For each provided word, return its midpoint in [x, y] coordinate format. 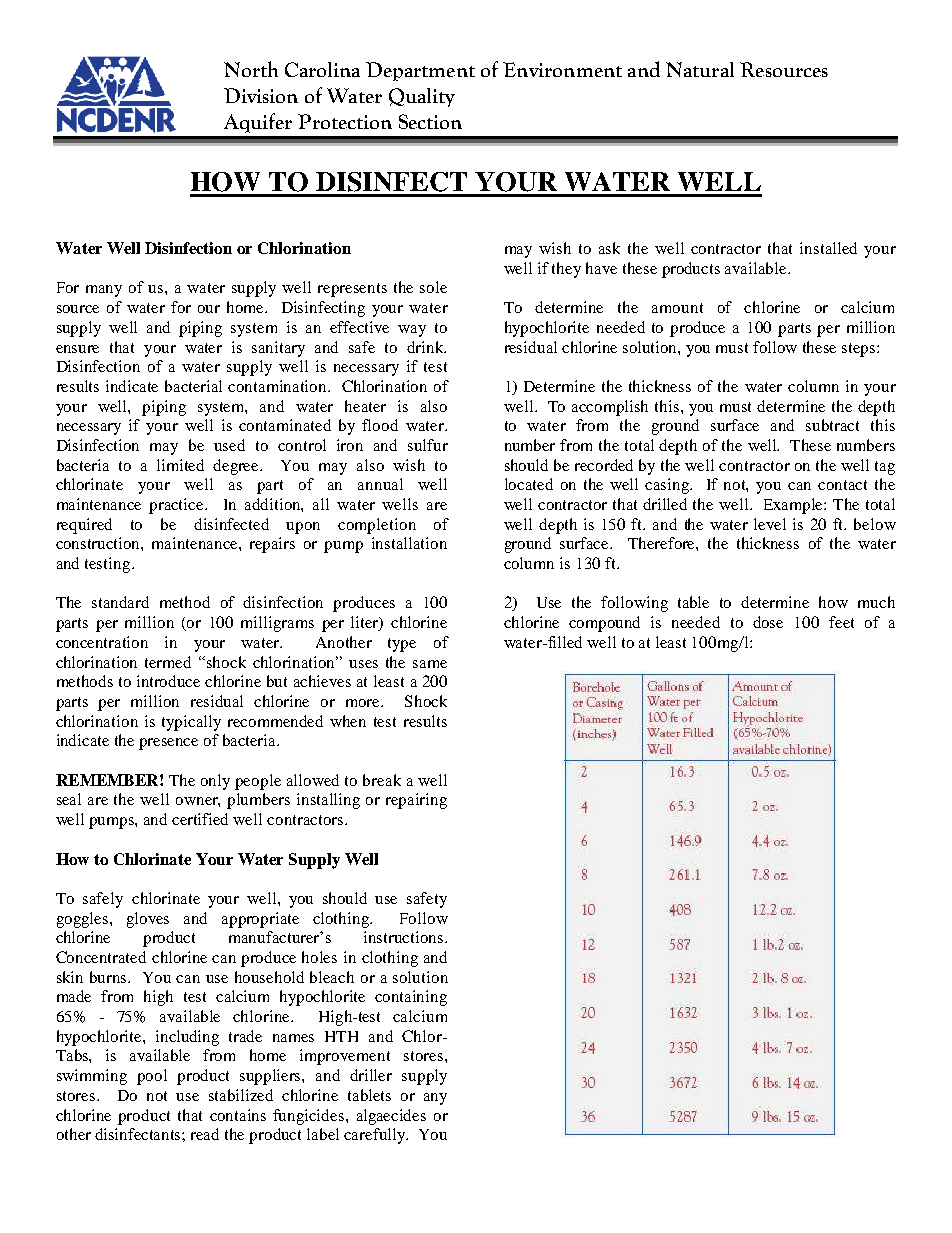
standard [120, 602]
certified [200, 819]
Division [261, 95]
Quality [422, 97]
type [402, 645]
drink [426, 347]
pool [152, 1077]
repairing [416, 801]
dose [768, 622]
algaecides [391, 1117]
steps [860, 350]
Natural [700, 69]
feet [841, 622]
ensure [77, 349]
